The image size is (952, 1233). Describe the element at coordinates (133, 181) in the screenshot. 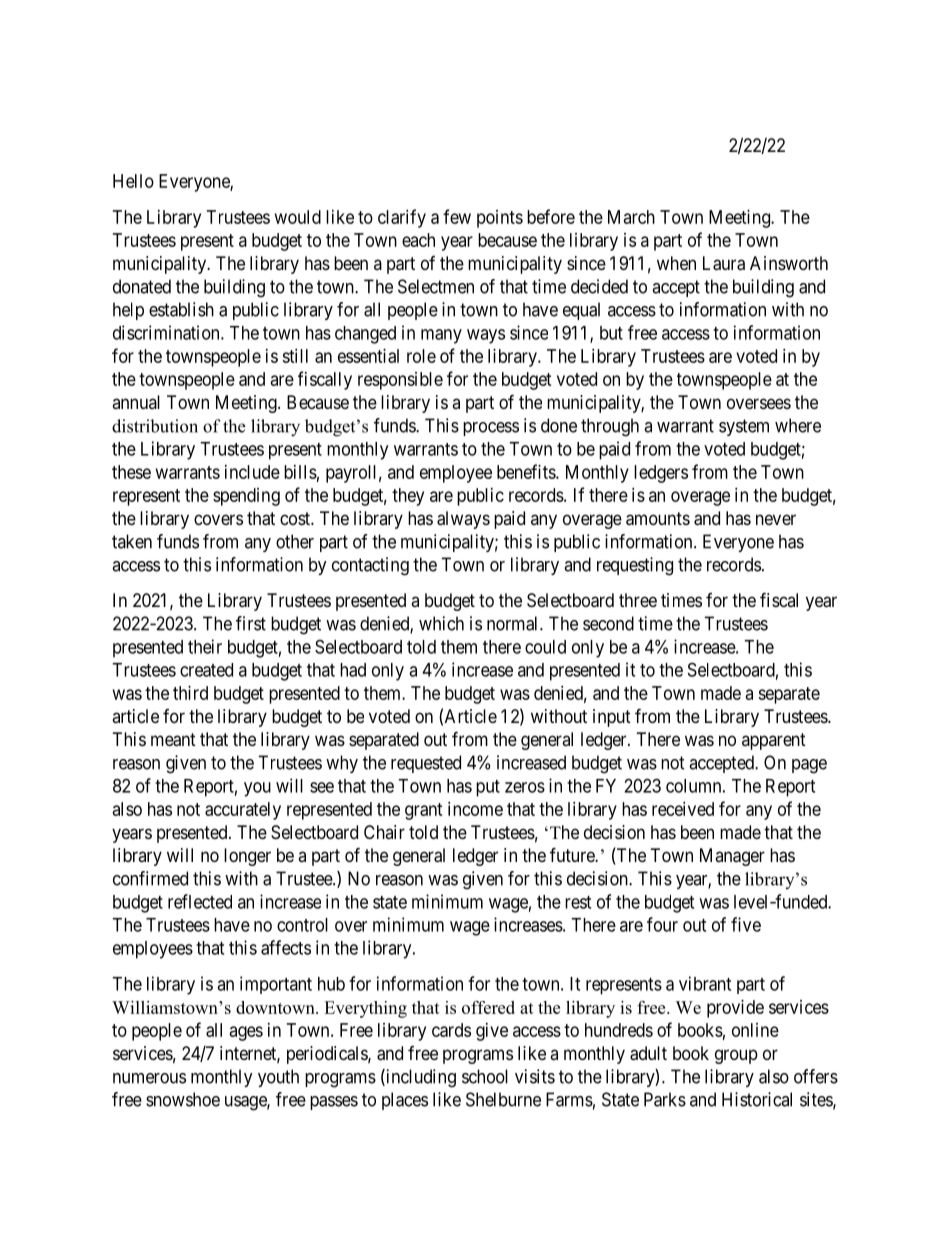

I see `Hello` at that location.
